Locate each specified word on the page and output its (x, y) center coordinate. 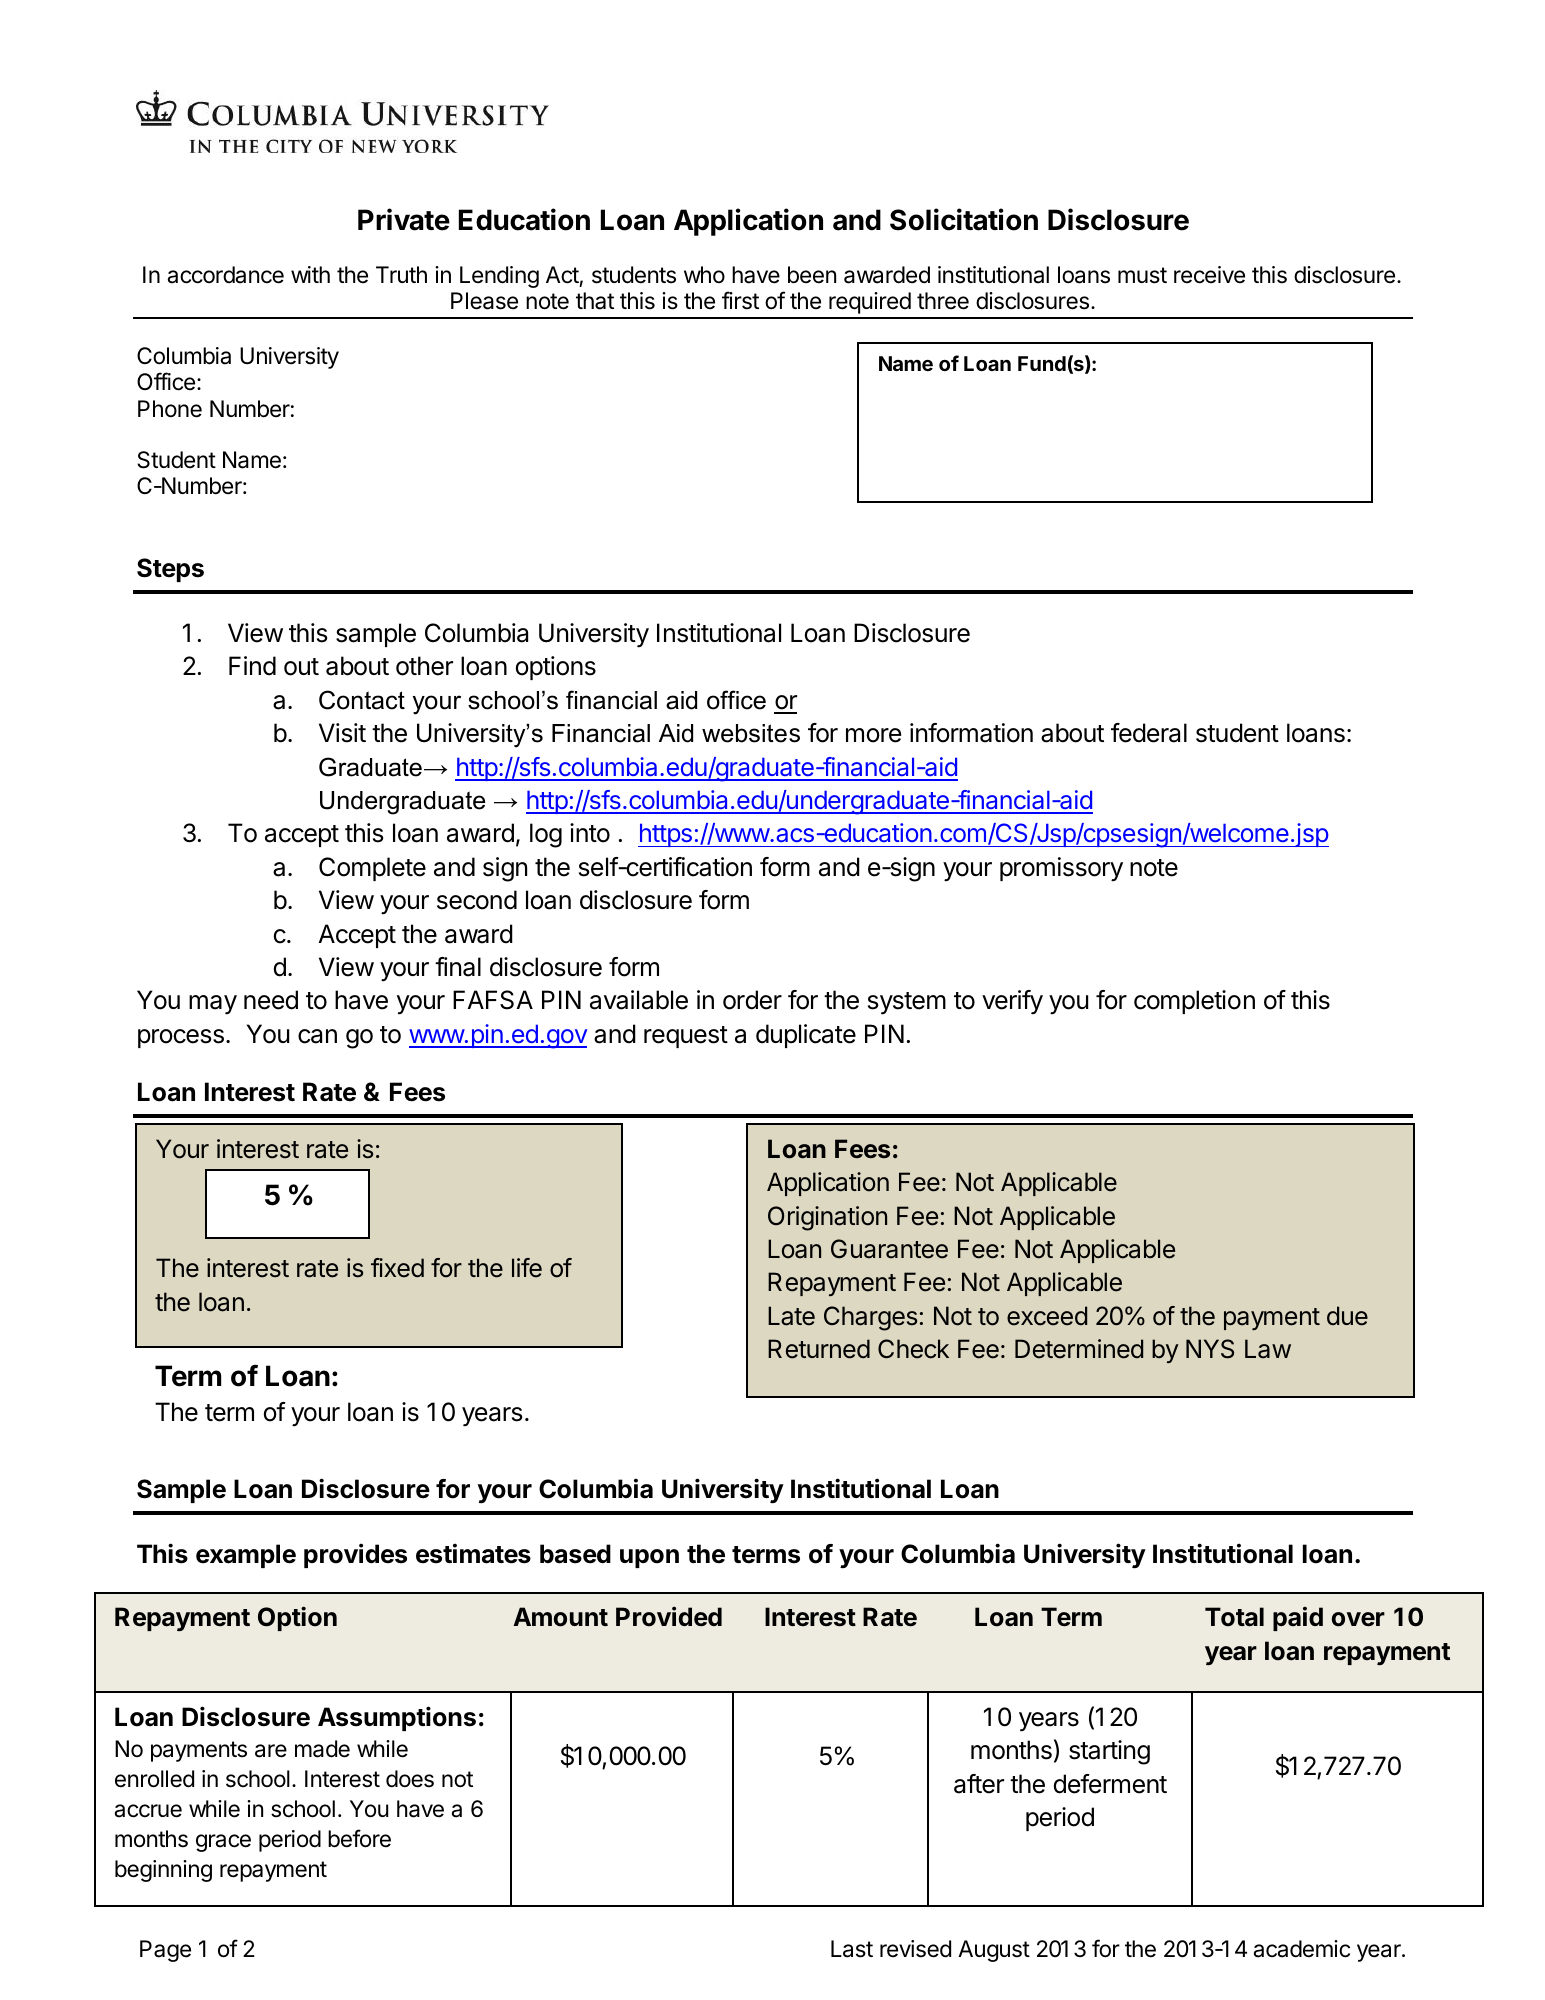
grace (223, 1843)
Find (252, 666)
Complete (372, 869)
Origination (827, 1218)
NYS (1210, 1349)
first (740, 300)
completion (1194, 1002)
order (752, 1000)
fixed (397, 1268)
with (310, 274)
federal (1149, 733)
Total (1234, 1617)
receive (1209, 275)
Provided (669, 1616)
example (246, 1556)
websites (751, 733)
